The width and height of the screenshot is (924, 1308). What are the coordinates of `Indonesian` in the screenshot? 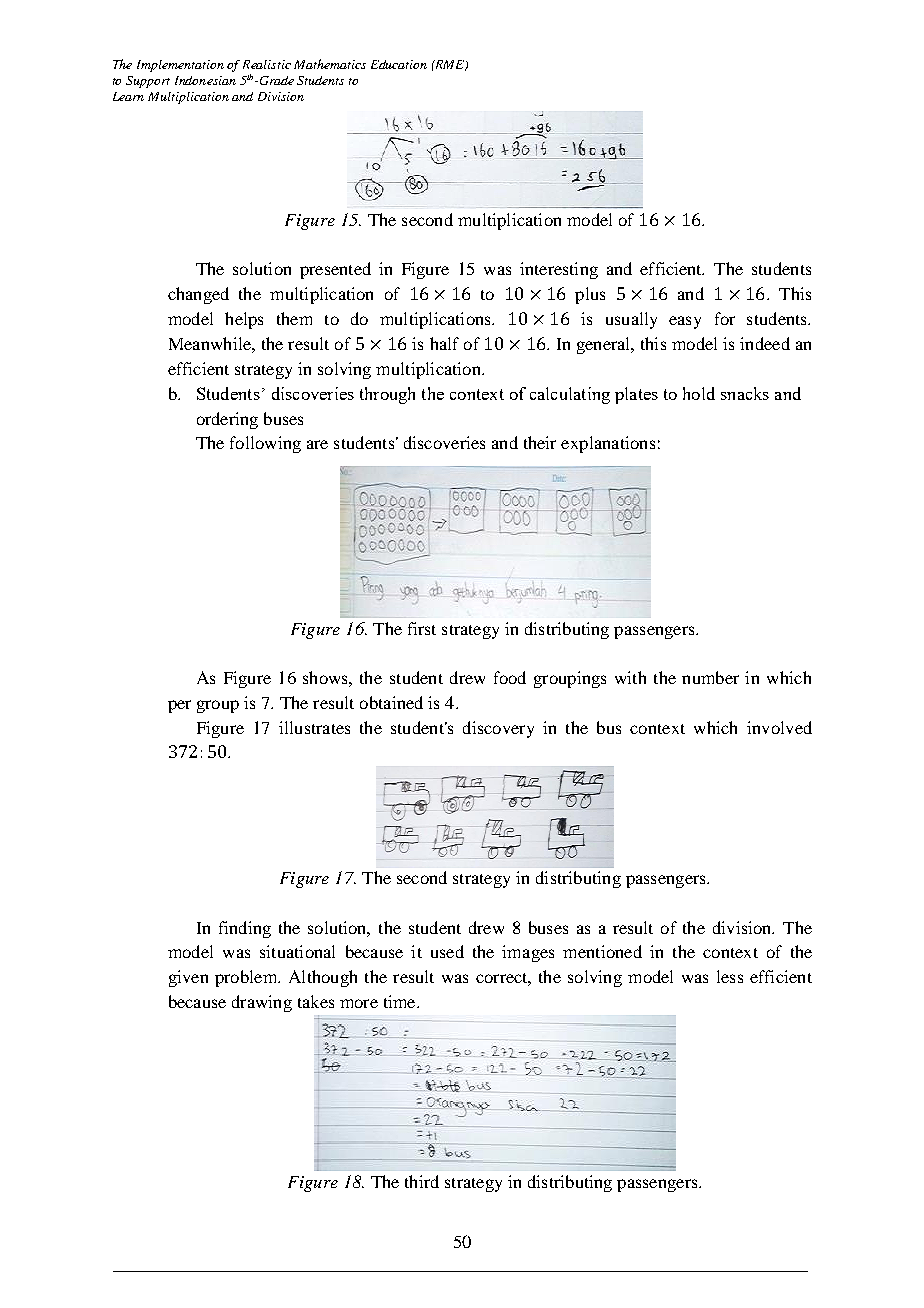 It's located at (205, 80).
